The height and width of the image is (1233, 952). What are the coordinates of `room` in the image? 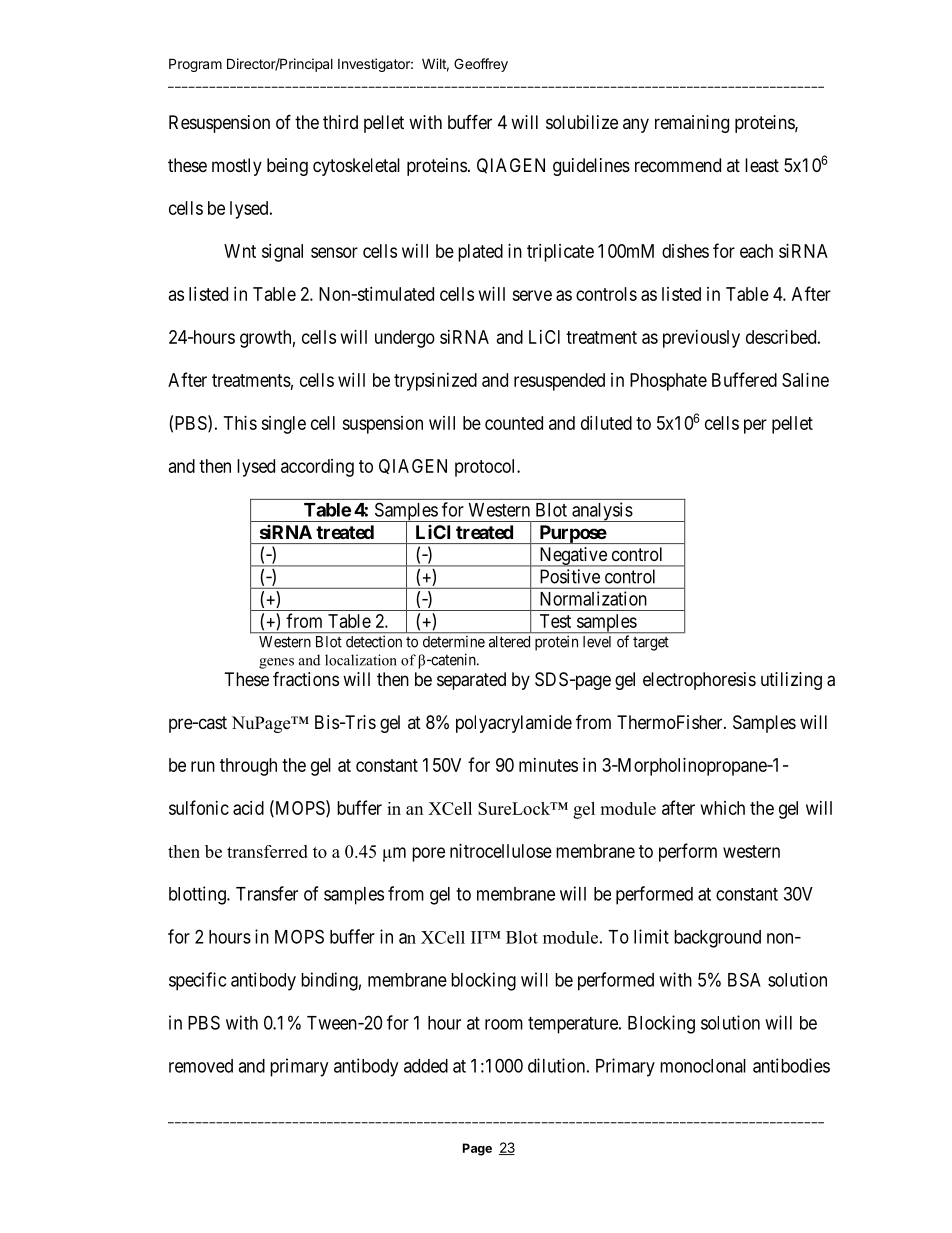 It's located at (504, 1024).
